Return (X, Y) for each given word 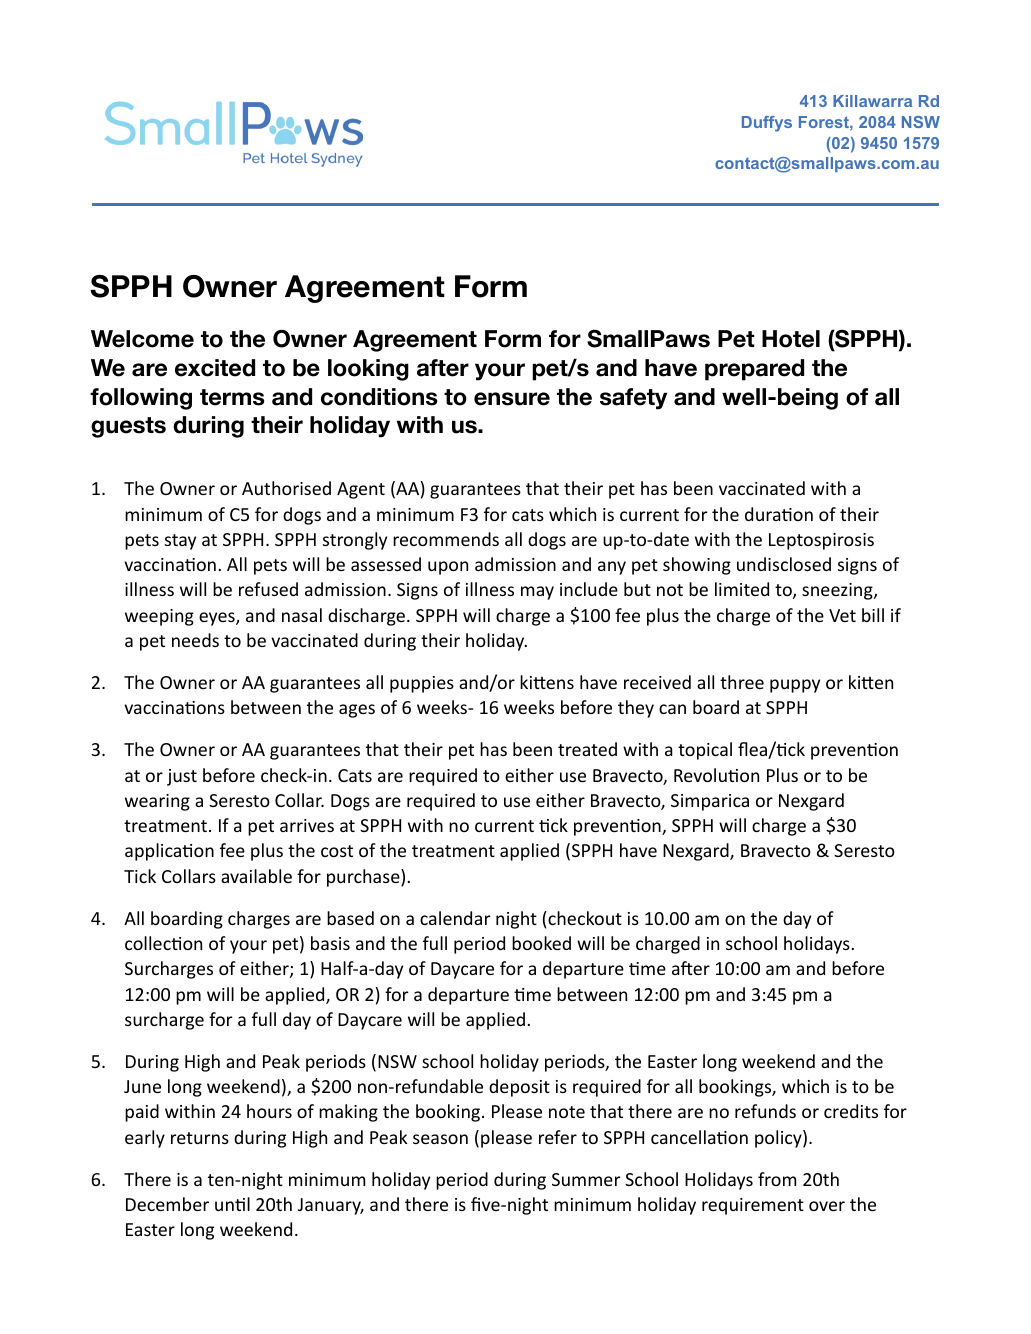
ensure (512, 399)
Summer (586, 1179)
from (777, 1179)
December (167, 1204)
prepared (754, 370)
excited (215, 368)
